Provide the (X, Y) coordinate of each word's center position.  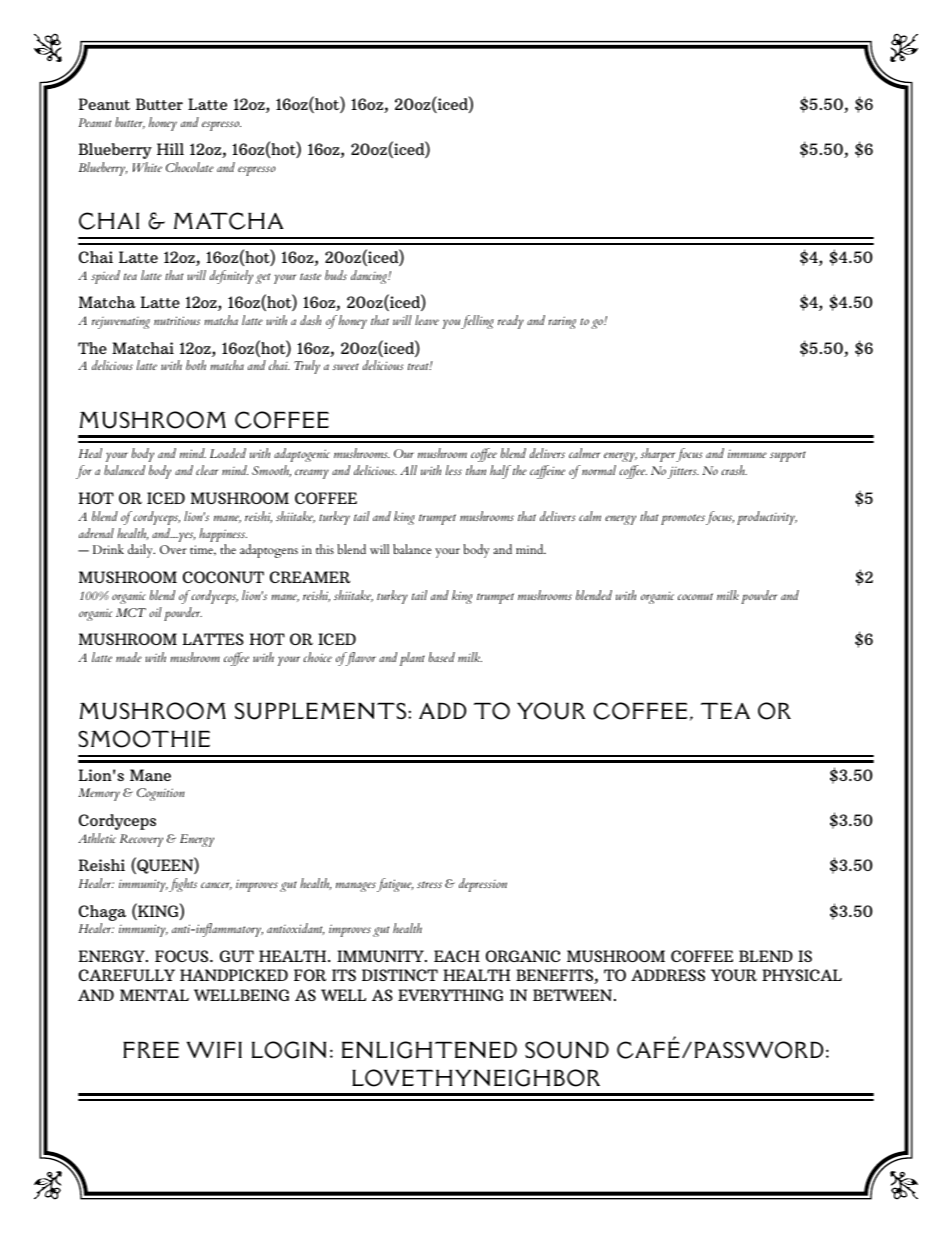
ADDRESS (668, 975)
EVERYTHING (450, 995)
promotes (683, 519)
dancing (370, 277)
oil (155, 612)
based (442, 657)
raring (562, 322)
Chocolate (190, 167)
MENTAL (154, 995)
